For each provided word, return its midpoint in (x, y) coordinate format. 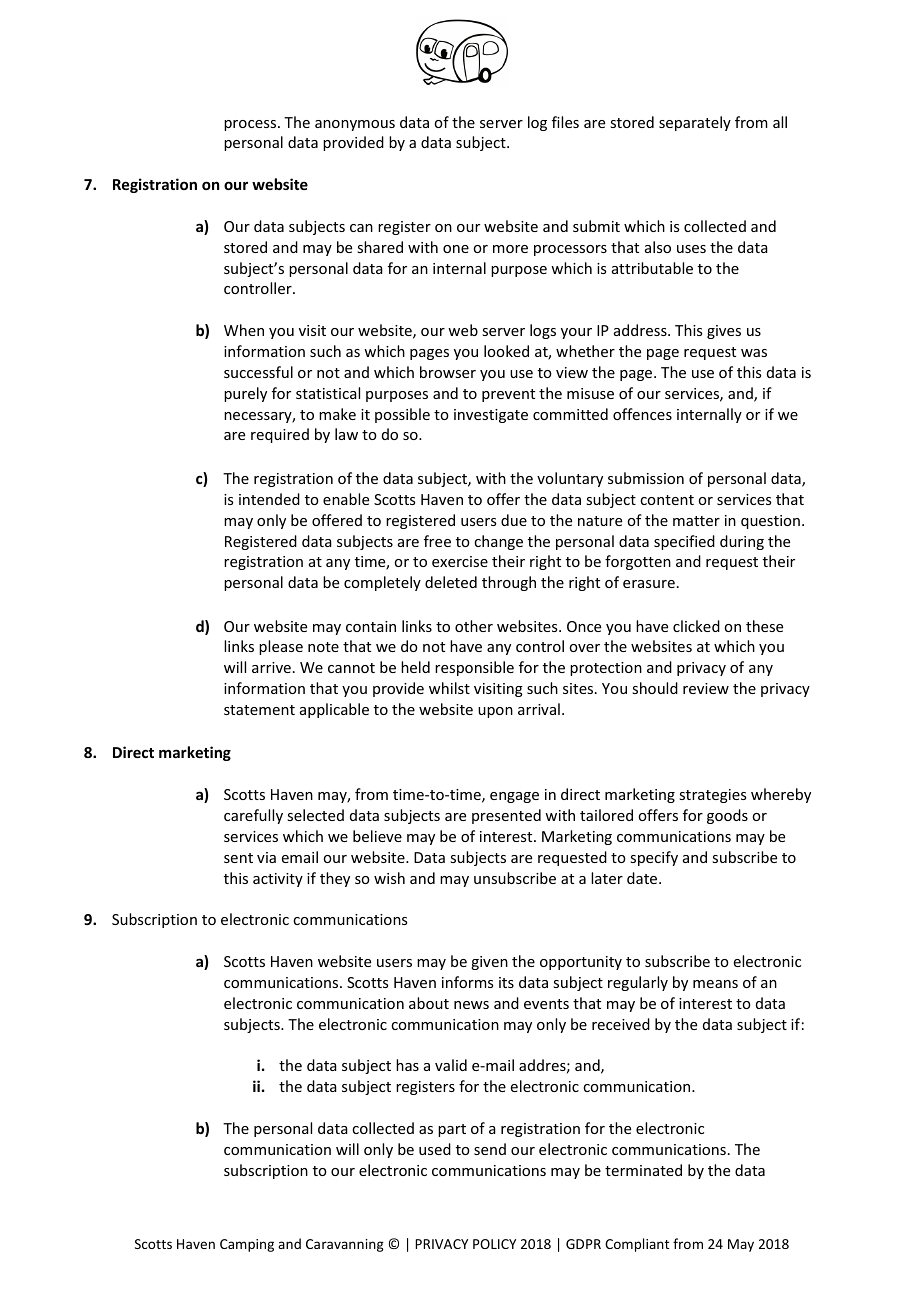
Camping (247, 1245)
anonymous (355, 125)
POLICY (494, 1244)
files (565, 122)
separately (695, 123)
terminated (643, 1170)
